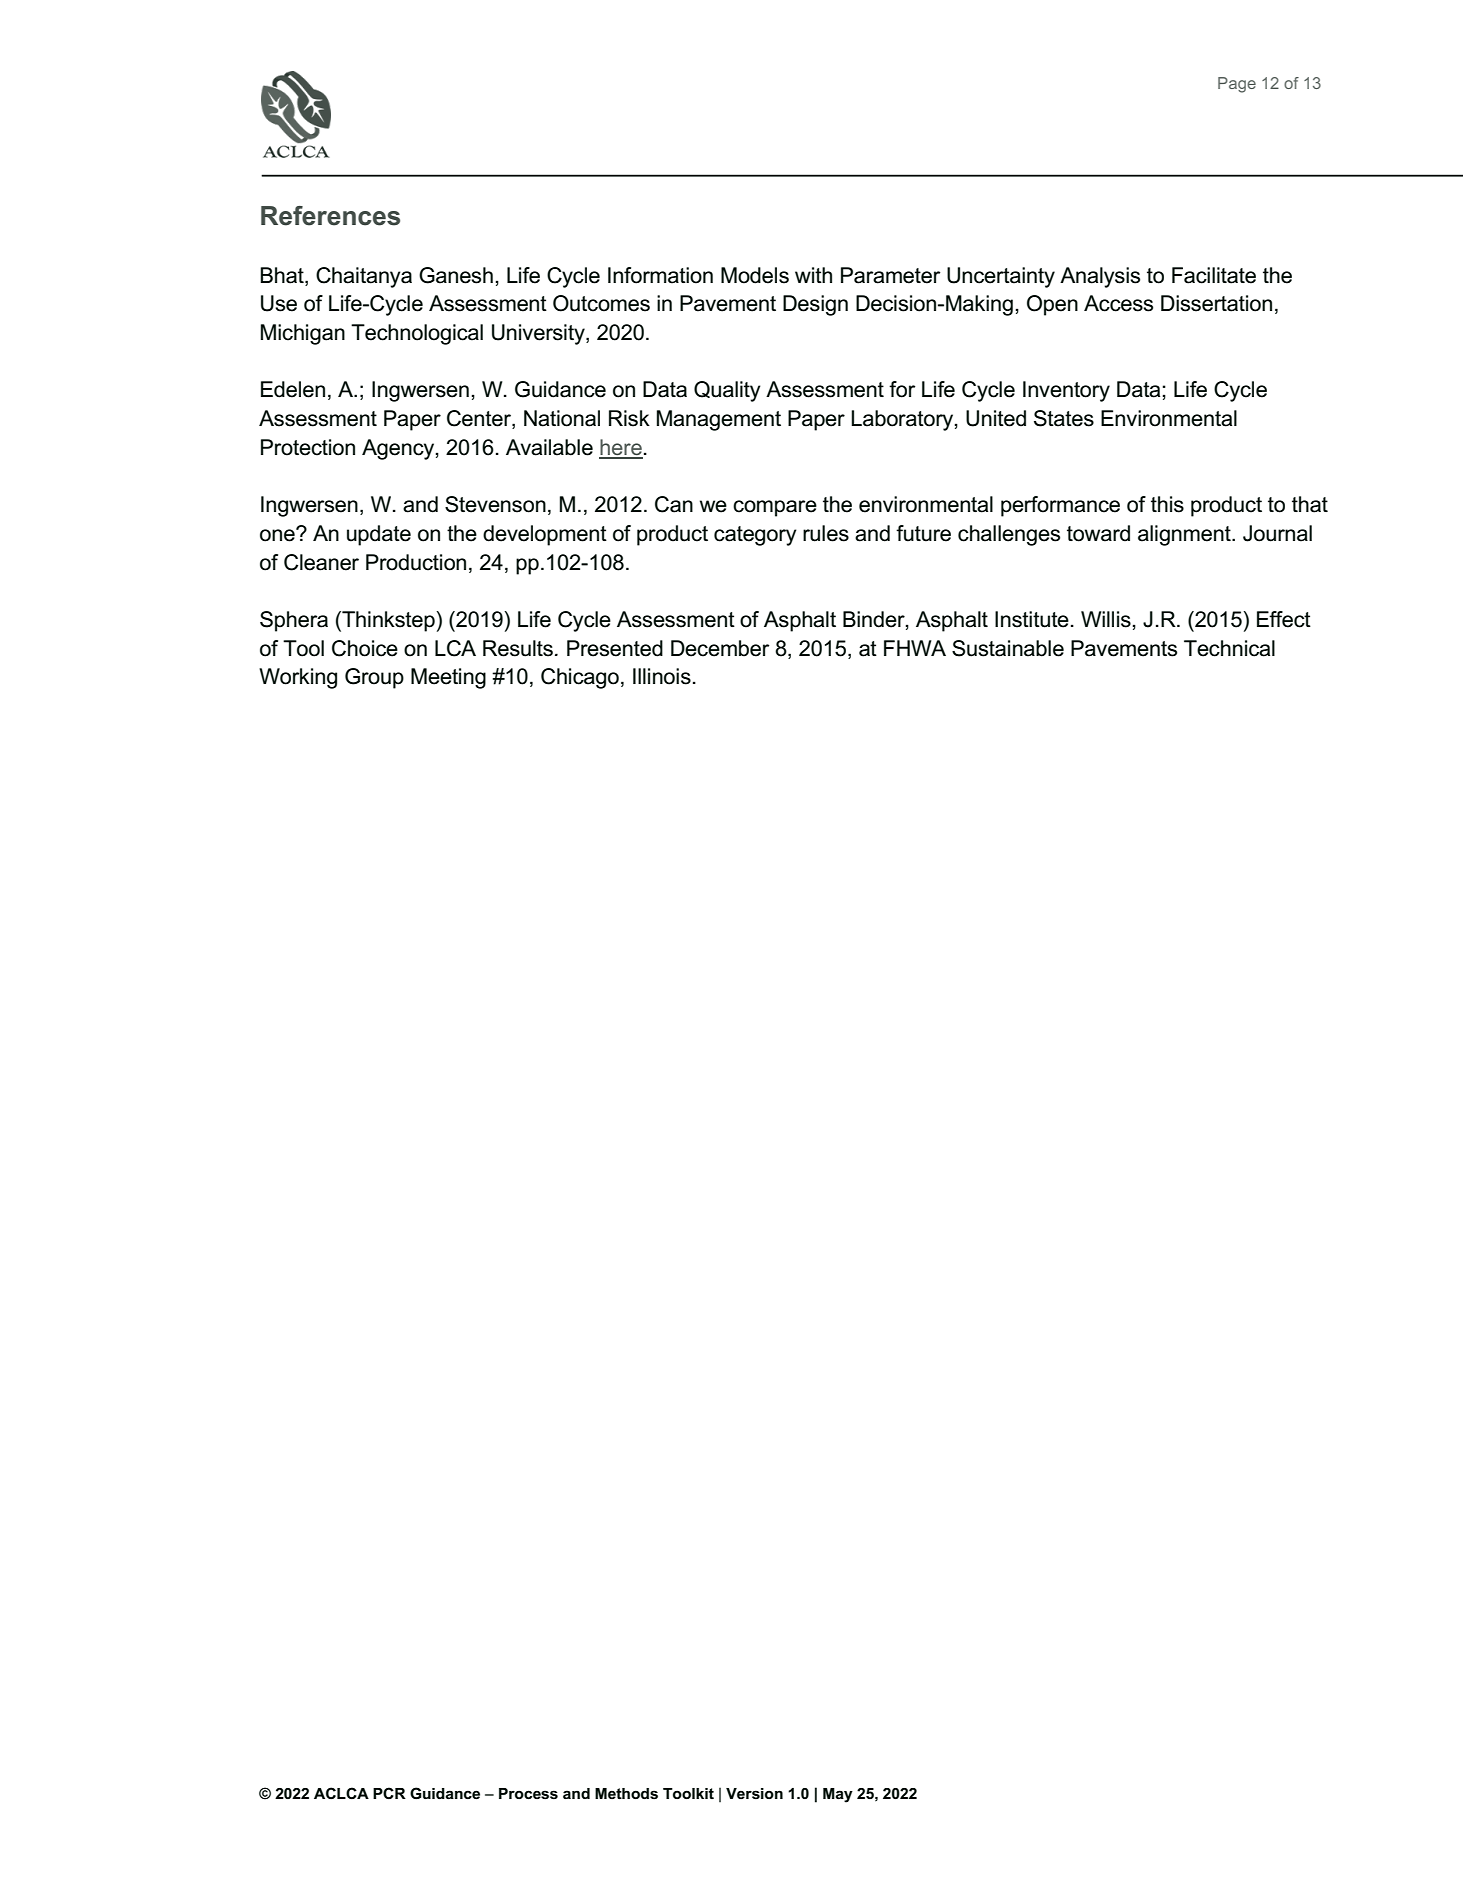 The height and width of the screenshot is (1894, 1463). I want to click on Group, so click(374, 678).
